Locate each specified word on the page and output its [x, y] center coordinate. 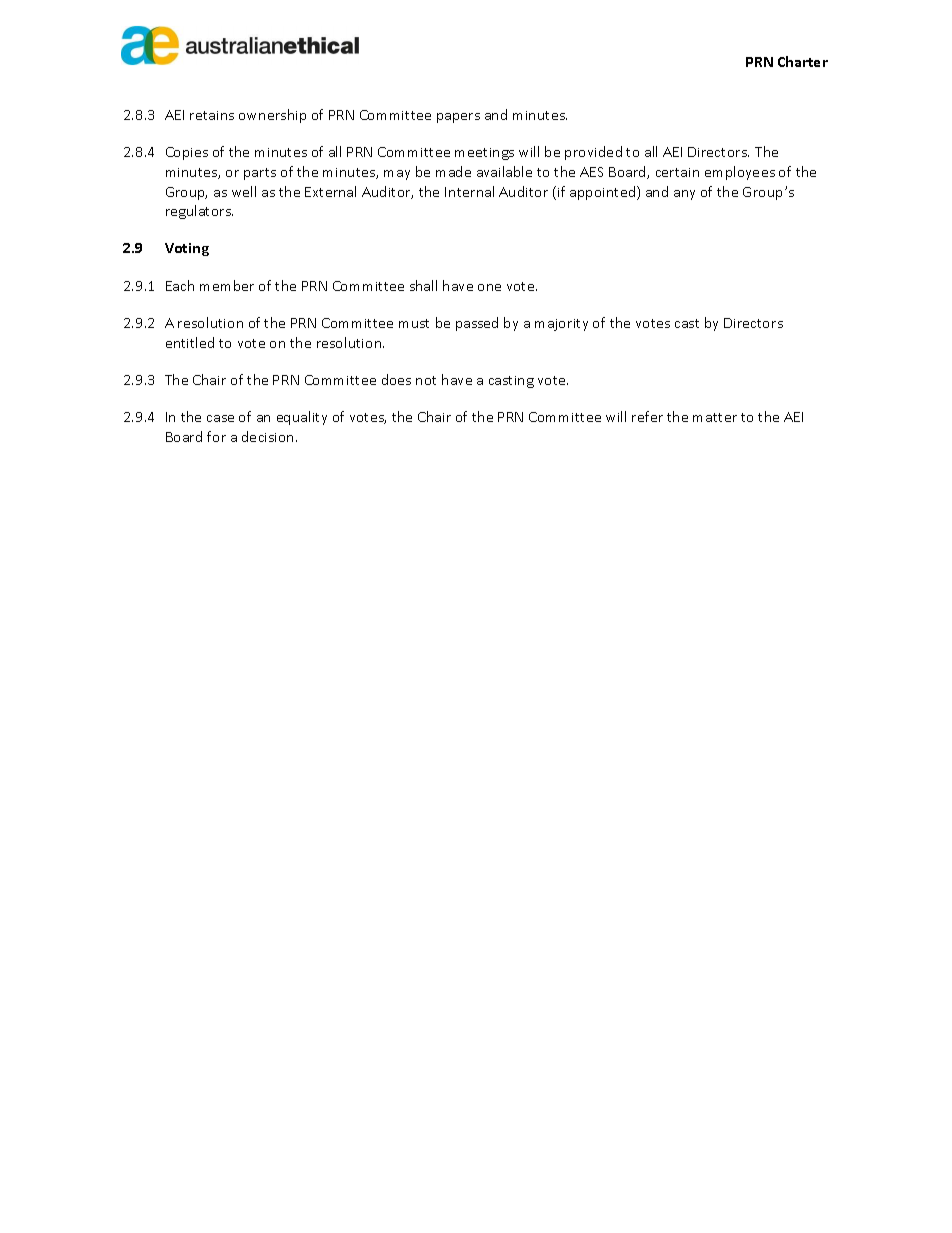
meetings [484, 154]
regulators [199, 212]
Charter [803, 61]
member [227, 285]
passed [477, 324]
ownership [272, 116]
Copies [187, 153]
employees [740, 173]
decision [269, 436]
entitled [190, 342]
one [489, 287]
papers [458, 118]
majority [561, 325]
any [684, 195]
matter [715, 417]
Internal [469, 191]
